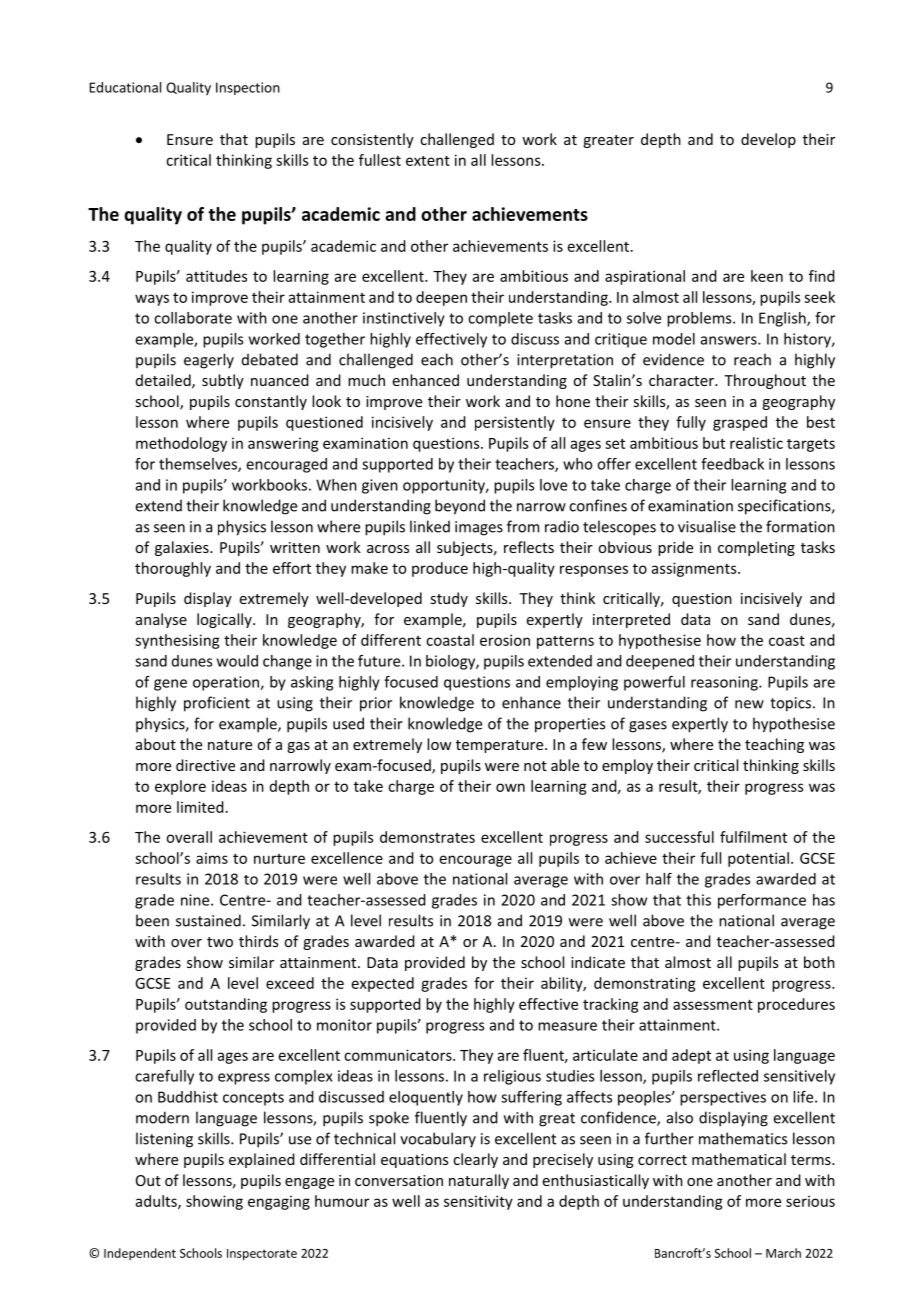  I want to click on persistently, so click(515, 423).
